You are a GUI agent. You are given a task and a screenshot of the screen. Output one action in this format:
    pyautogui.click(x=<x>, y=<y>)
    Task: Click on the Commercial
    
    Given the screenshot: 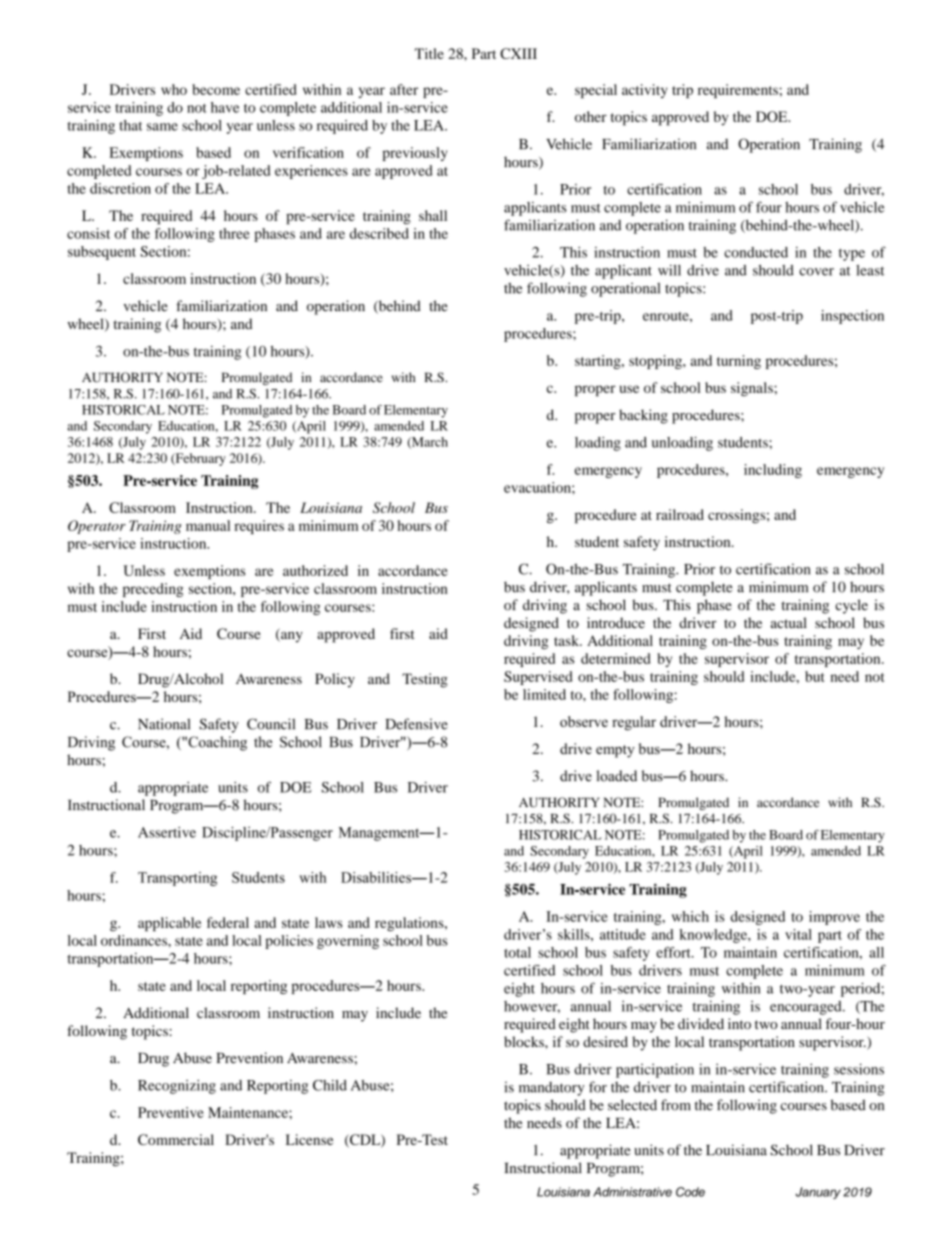 What is the action you would take?
    pyautogui.click(x=176, y=1139)
